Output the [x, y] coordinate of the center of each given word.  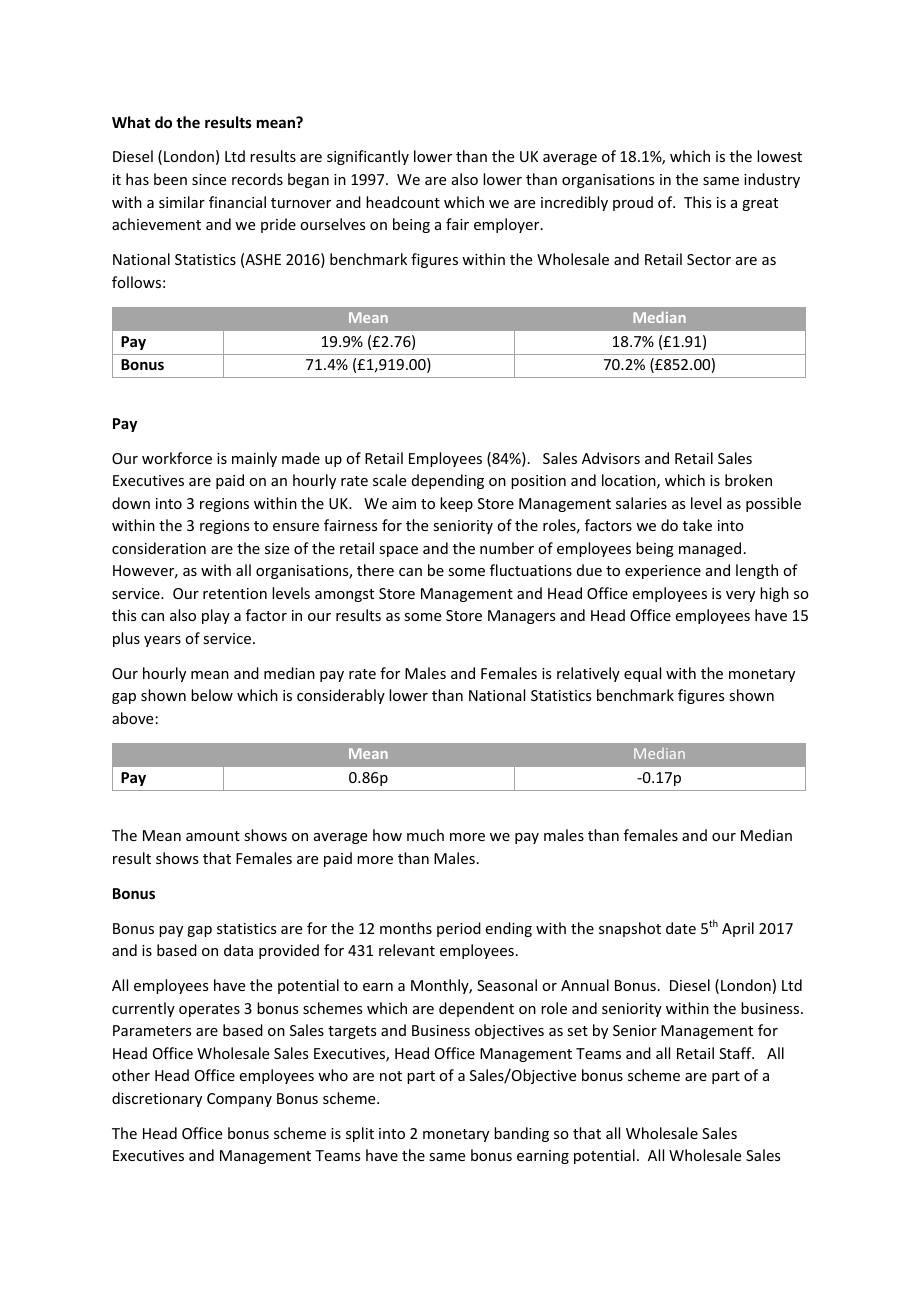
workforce [177, 458]
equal [642, 674]
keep [456, 504]
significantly [368, 157]
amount [213, 836]
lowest [779, 156]
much [425, 835]
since [209, 179]
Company [239, 1100]
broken [748, 480]
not [391, 1076]
